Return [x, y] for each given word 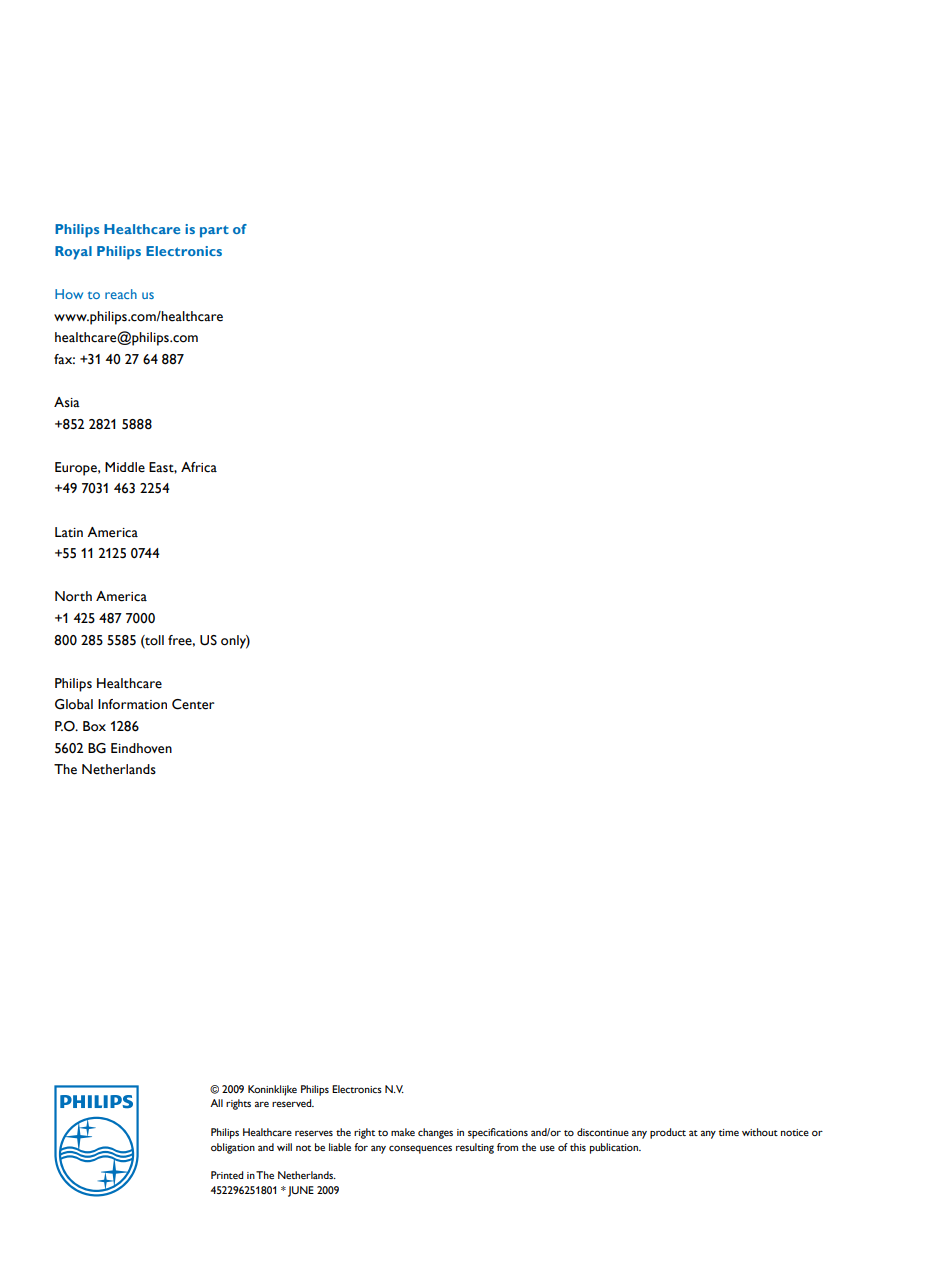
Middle [125, 467]
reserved [293, 1103]
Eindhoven [141, 748]
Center [193, 704]
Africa [199, 467]
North [73, 596]
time [729, 1132]
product [668, 1133]
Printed [227, 1175]
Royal [73, 253]
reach [121, 294]
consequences [420, 1149]
